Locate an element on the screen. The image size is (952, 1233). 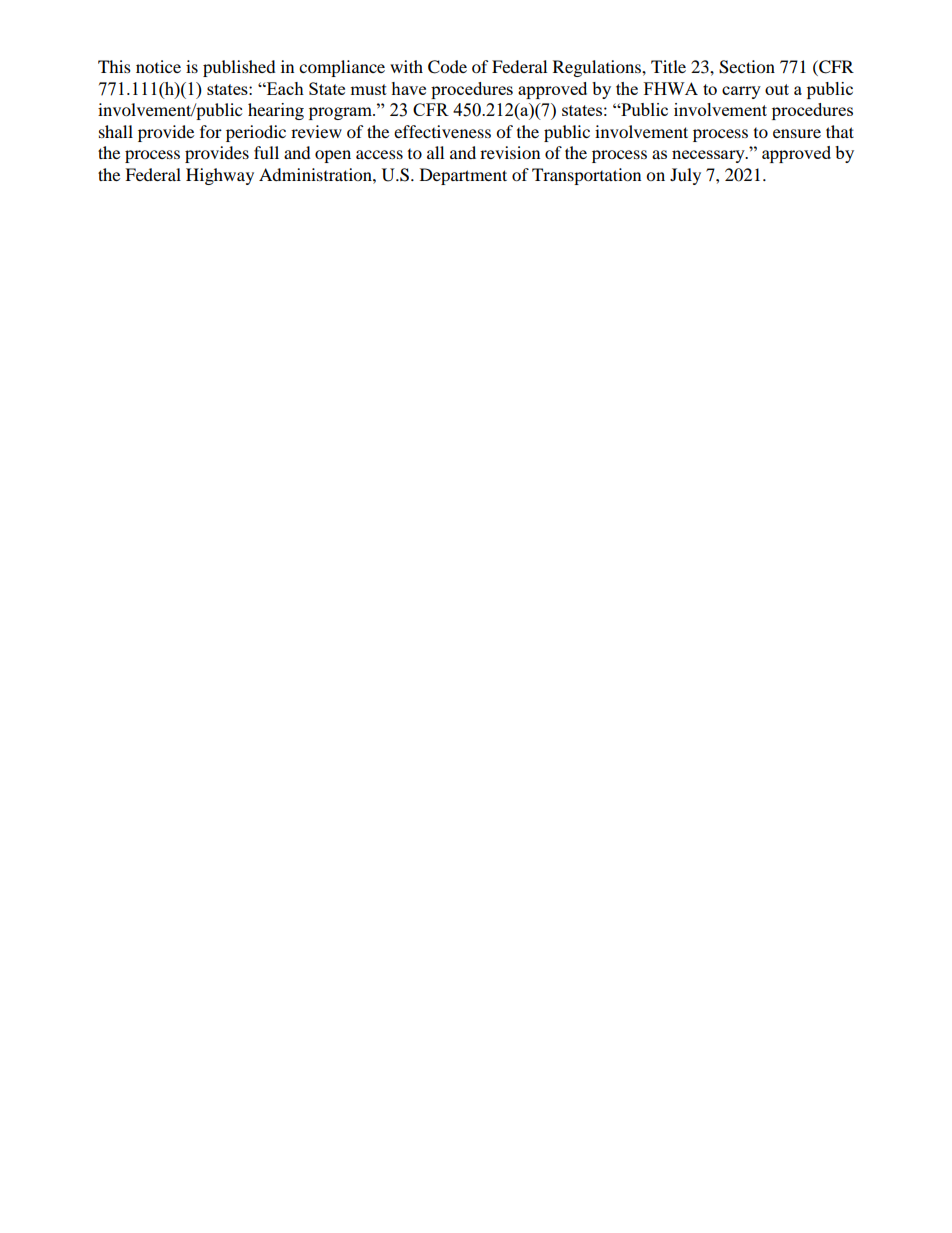
for is located at coordinates (211, 131).
